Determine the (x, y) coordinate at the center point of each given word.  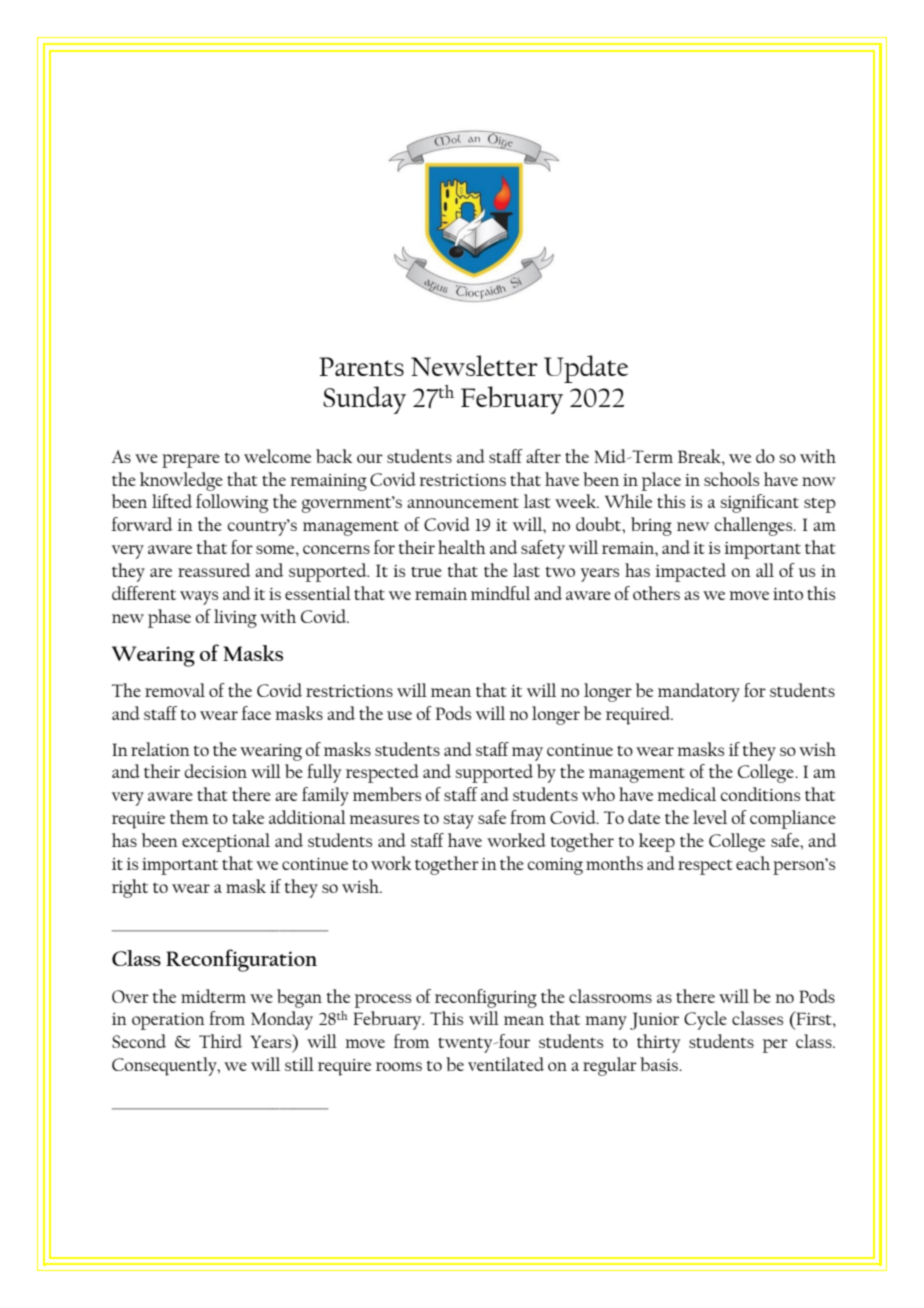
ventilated (506, 1064)
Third (220, 1041)
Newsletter (474, 365)
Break (700, 456)
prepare (191, 461)
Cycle (705, 1020)
